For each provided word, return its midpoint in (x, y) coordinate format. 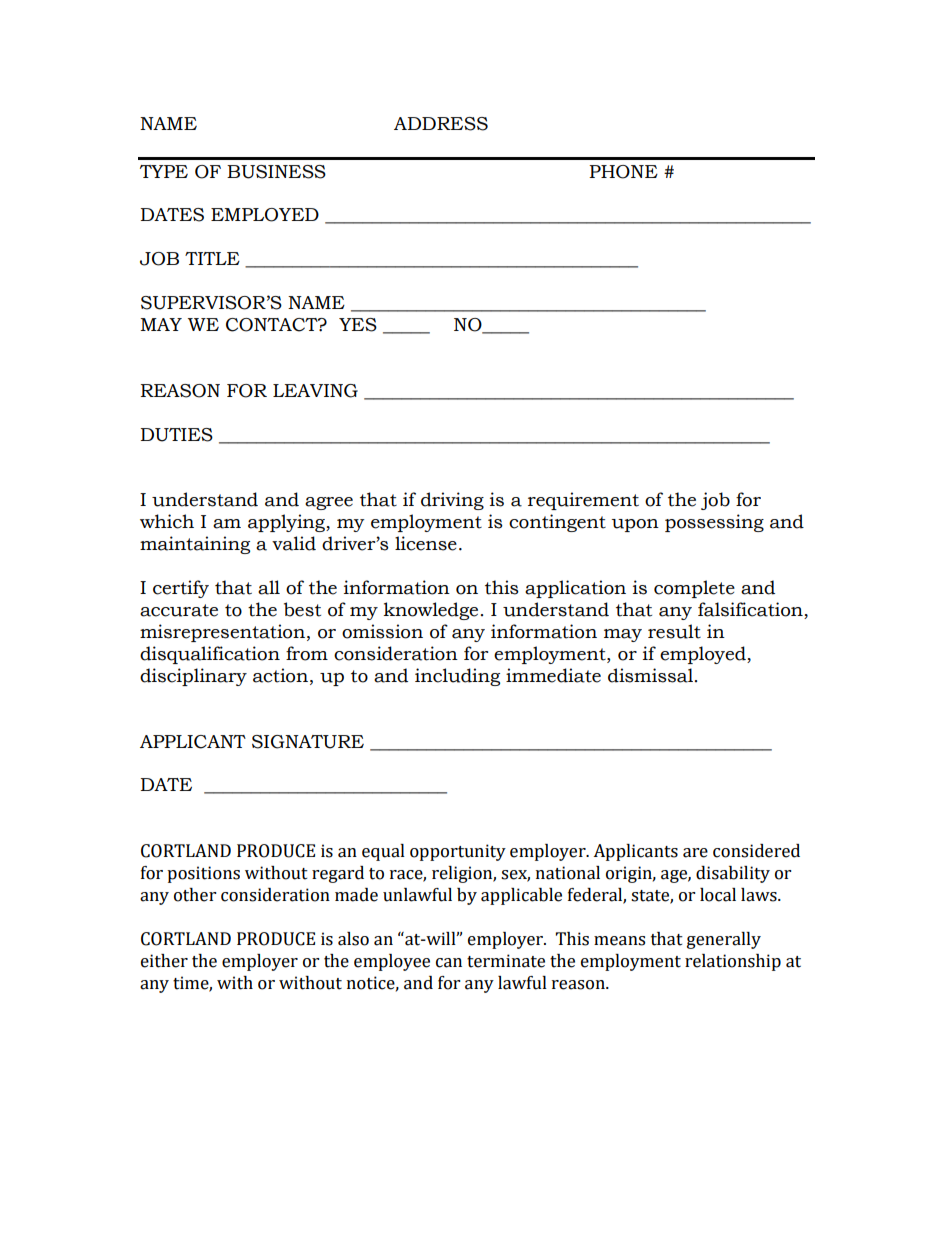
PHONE (623, 172)
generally (724, 940)
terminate (506, 961)
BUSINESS (276, 172)
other (195, 895)
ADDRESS (441, 124)
